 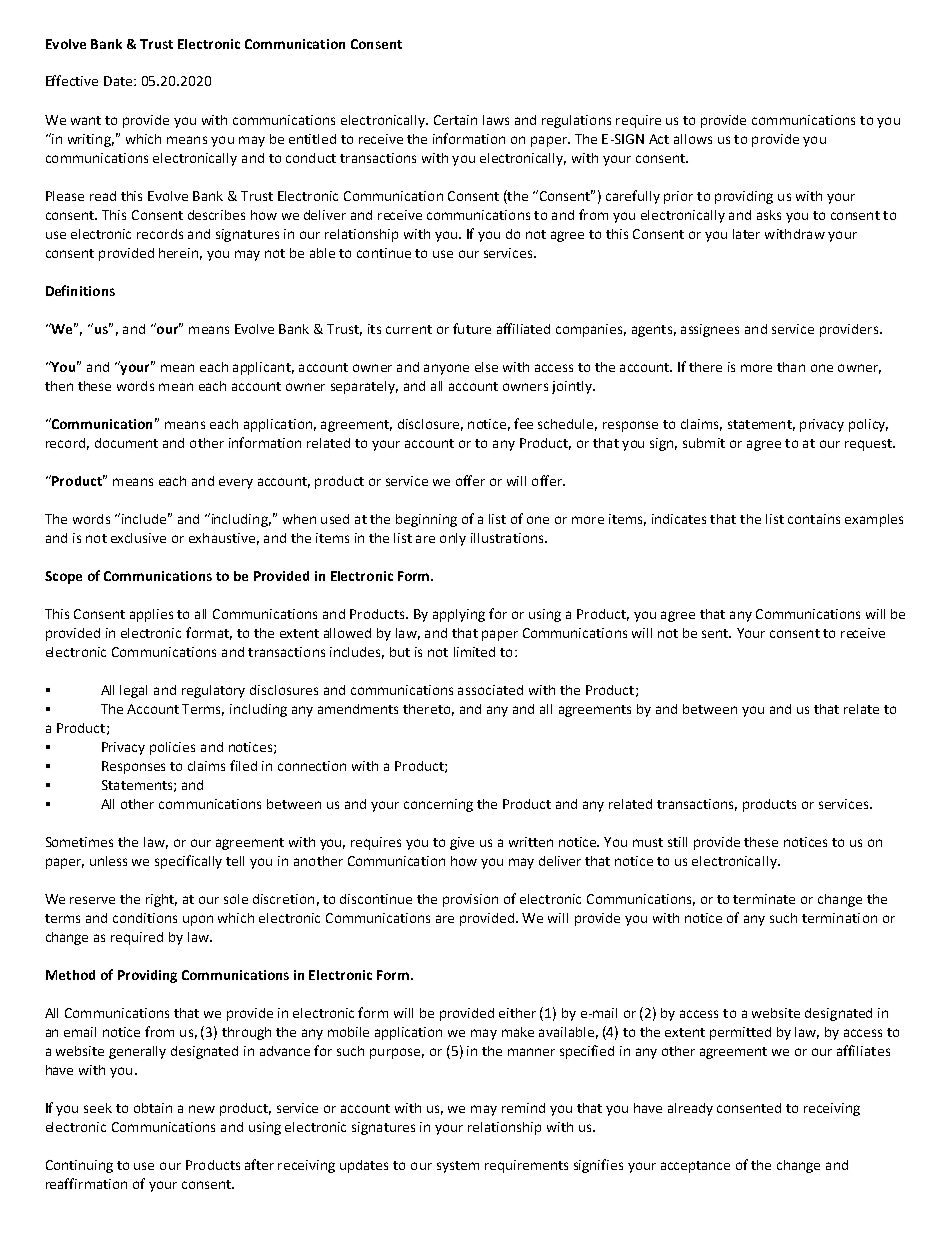 I want to click on right, so click(x=161, y=900).
